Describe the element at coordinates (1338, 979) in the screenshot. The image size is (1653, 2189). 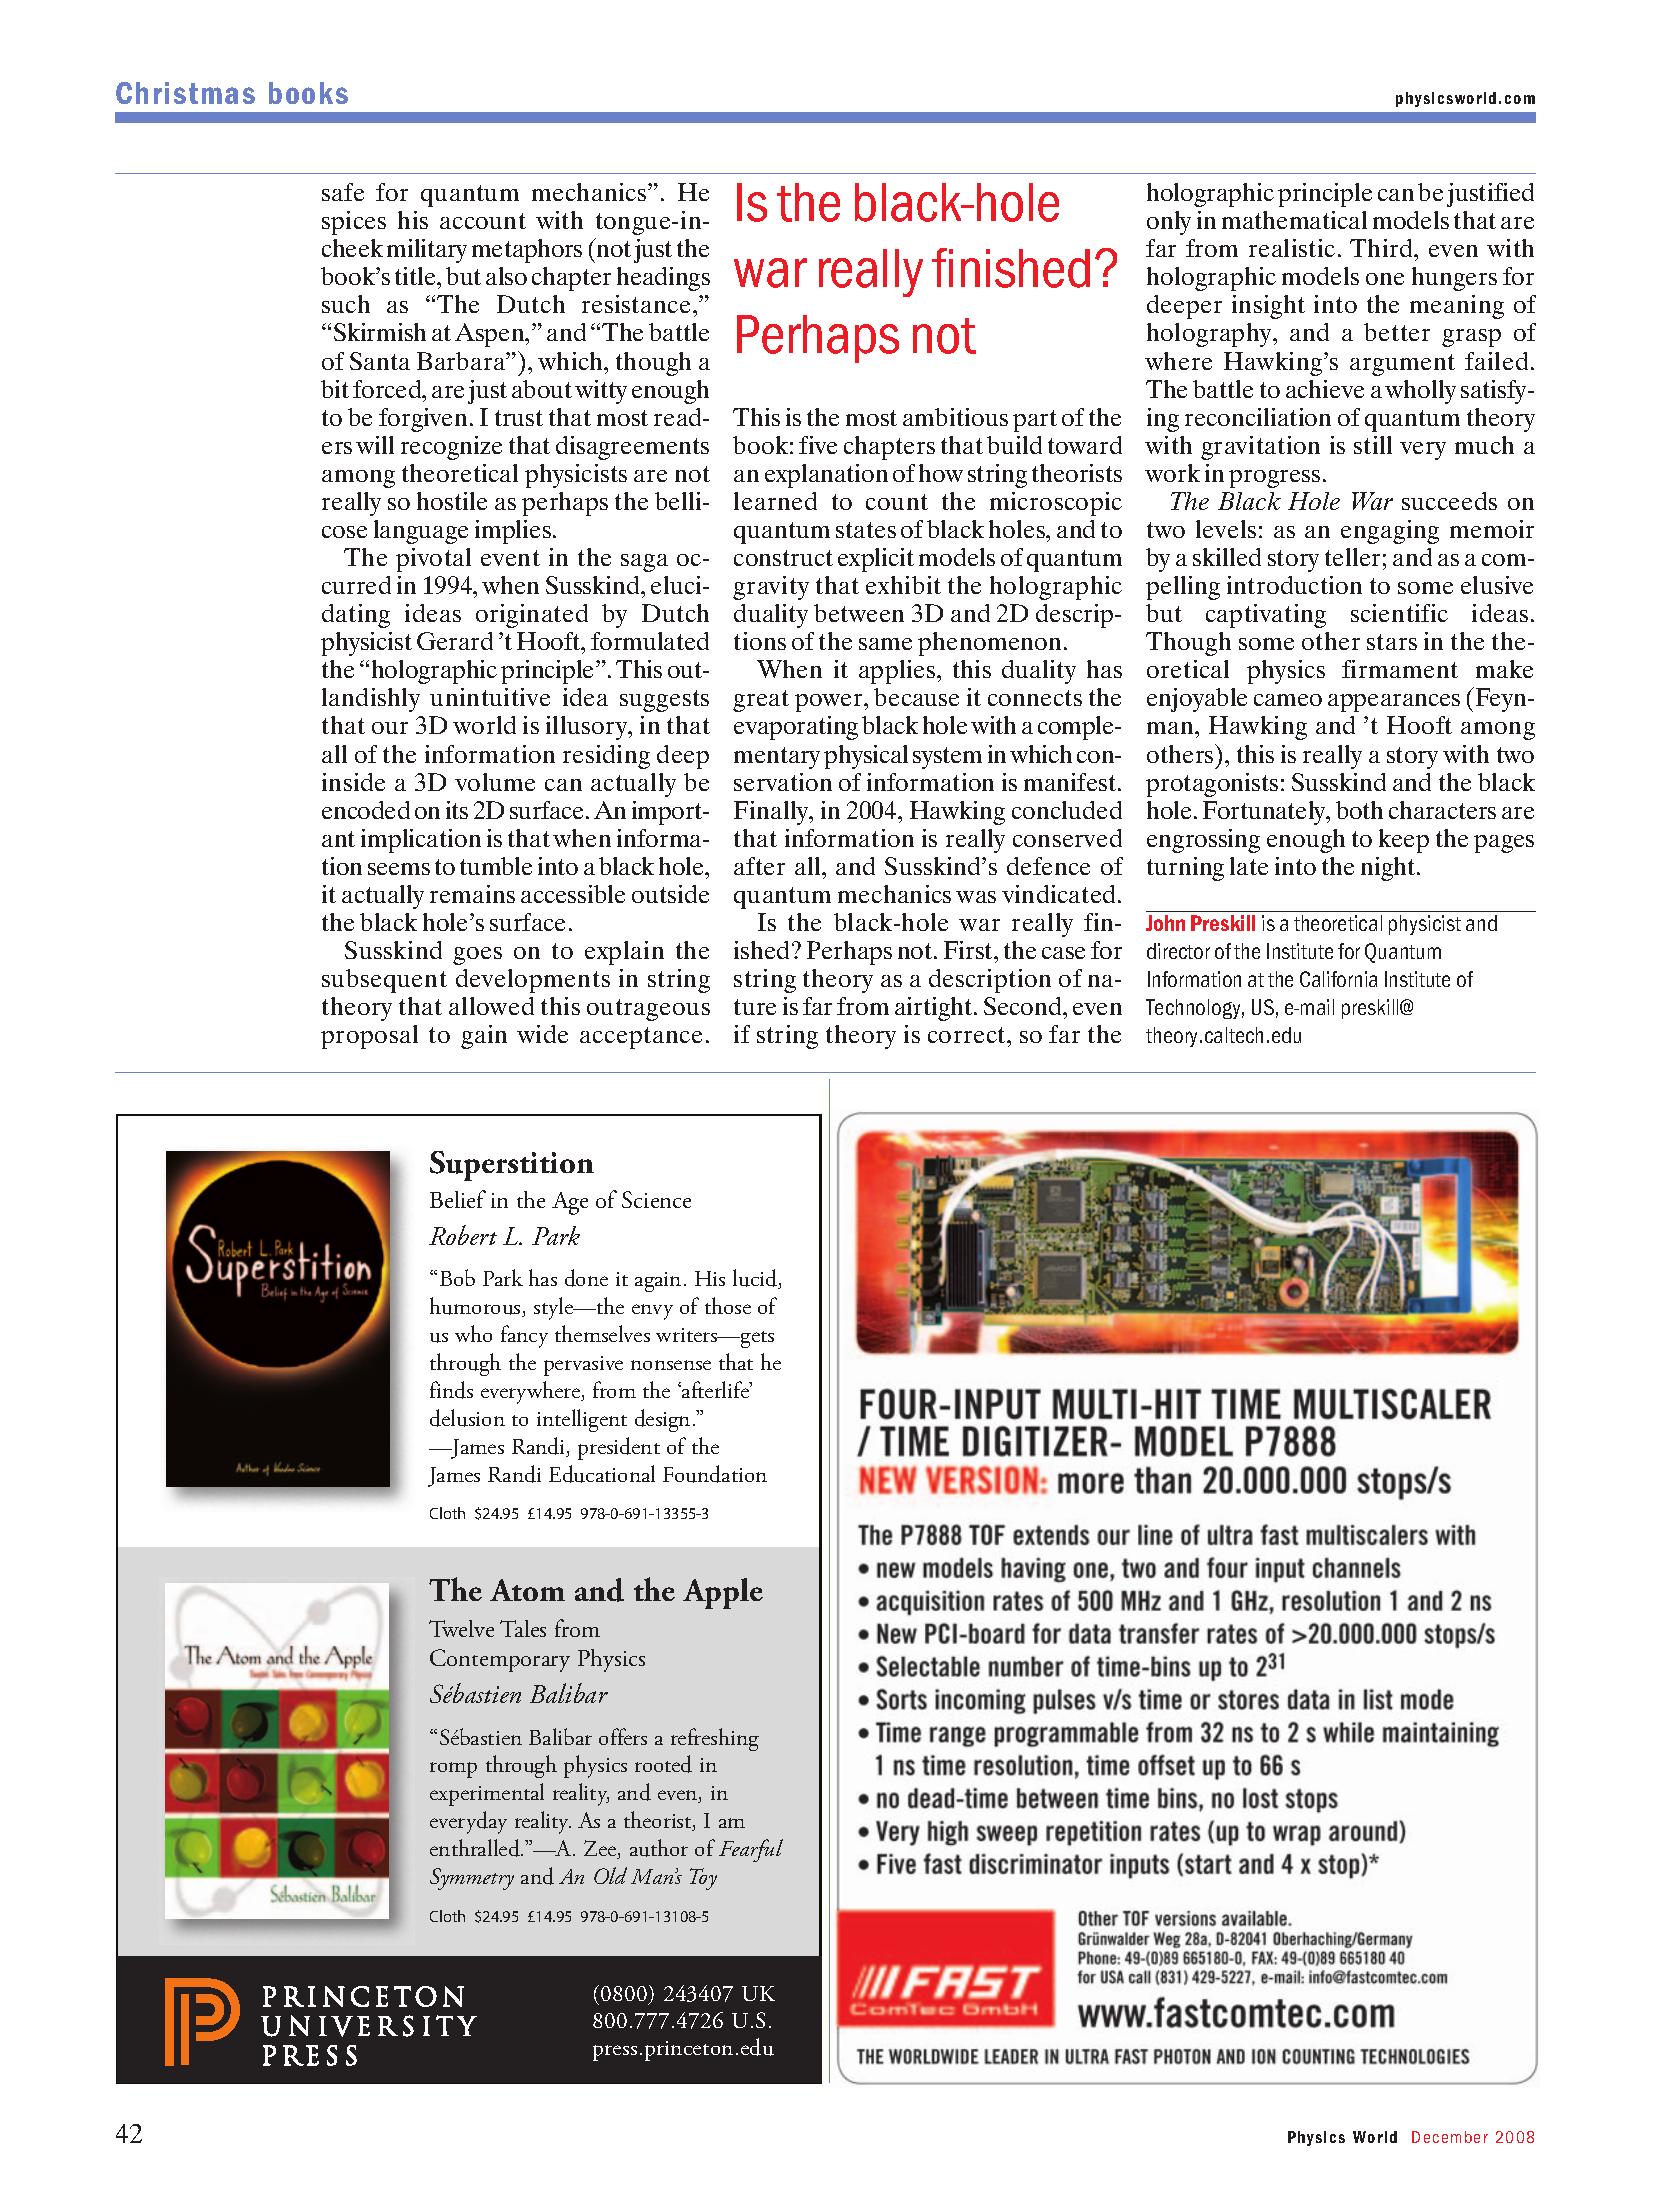
I see `California` at that location.
